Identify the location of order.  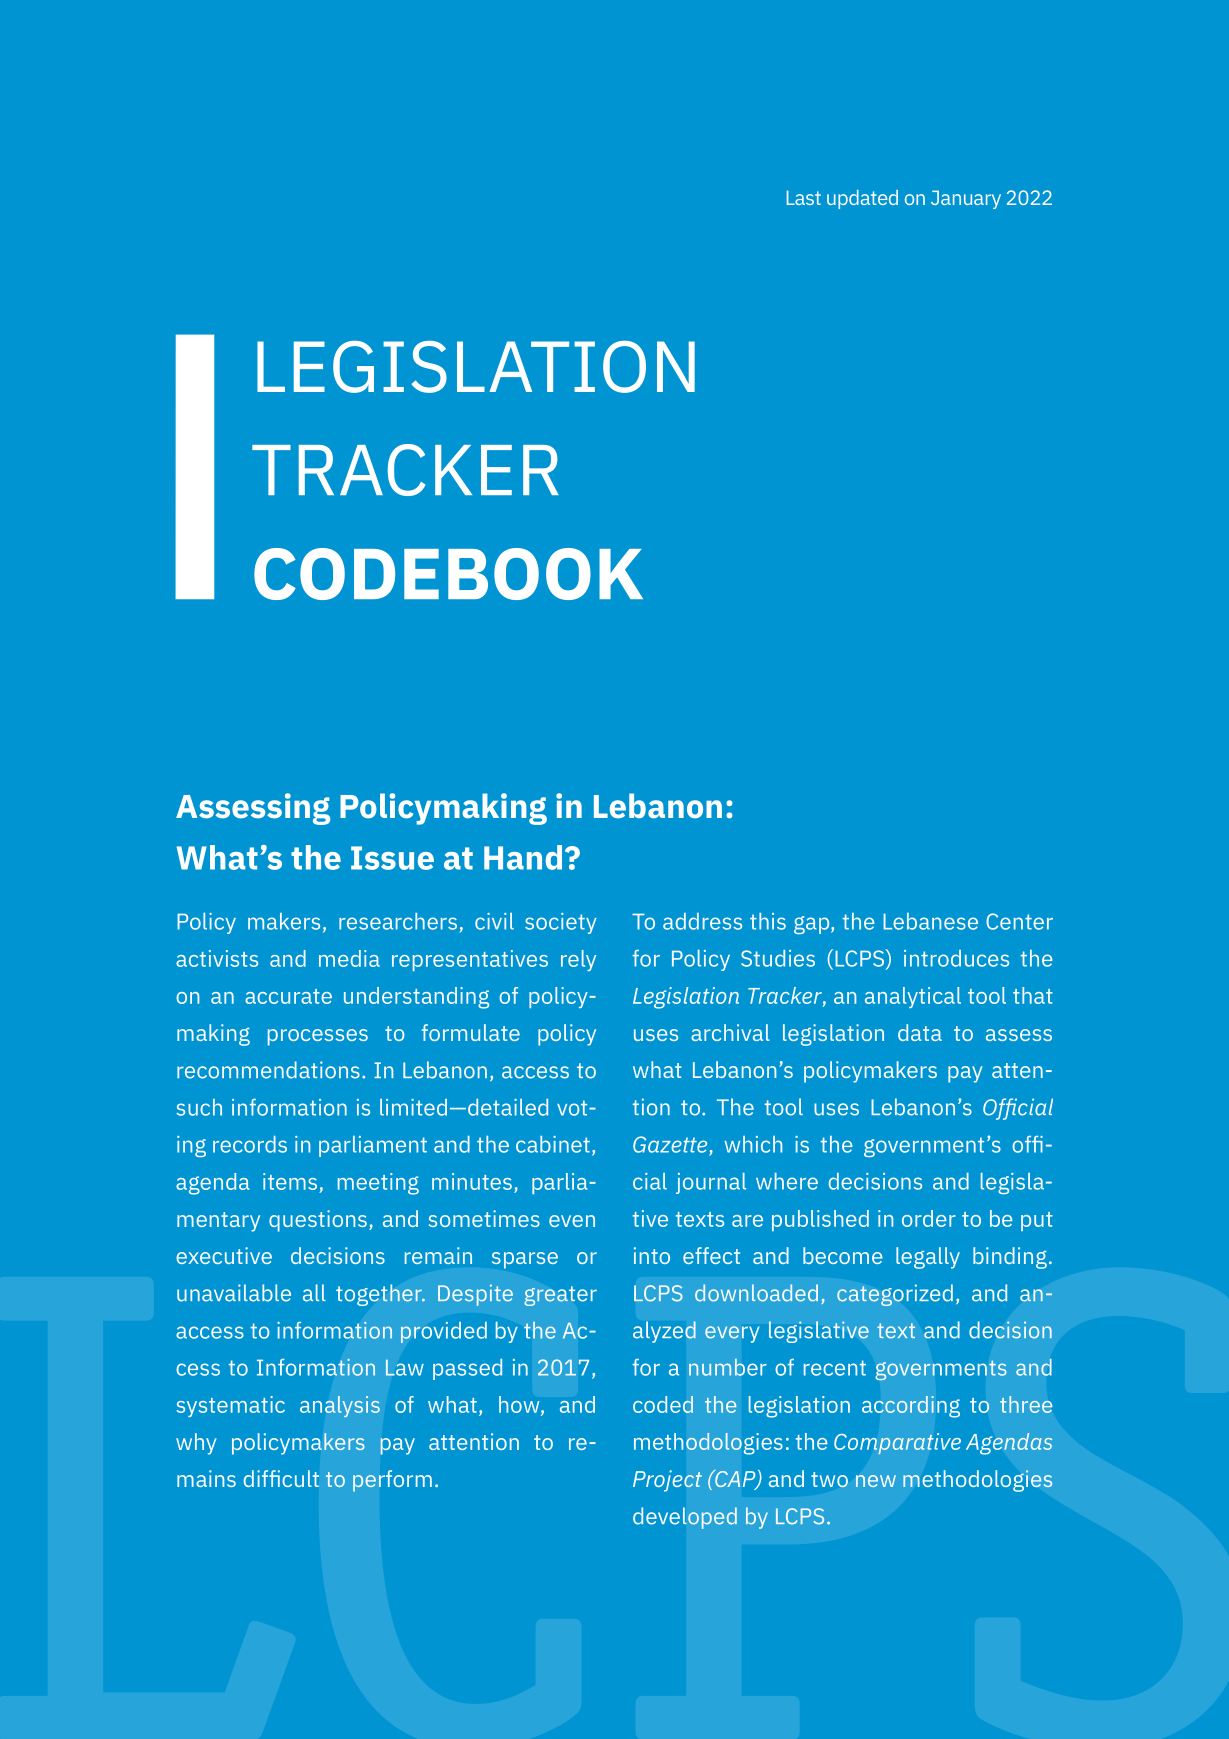
(929, 1218).
